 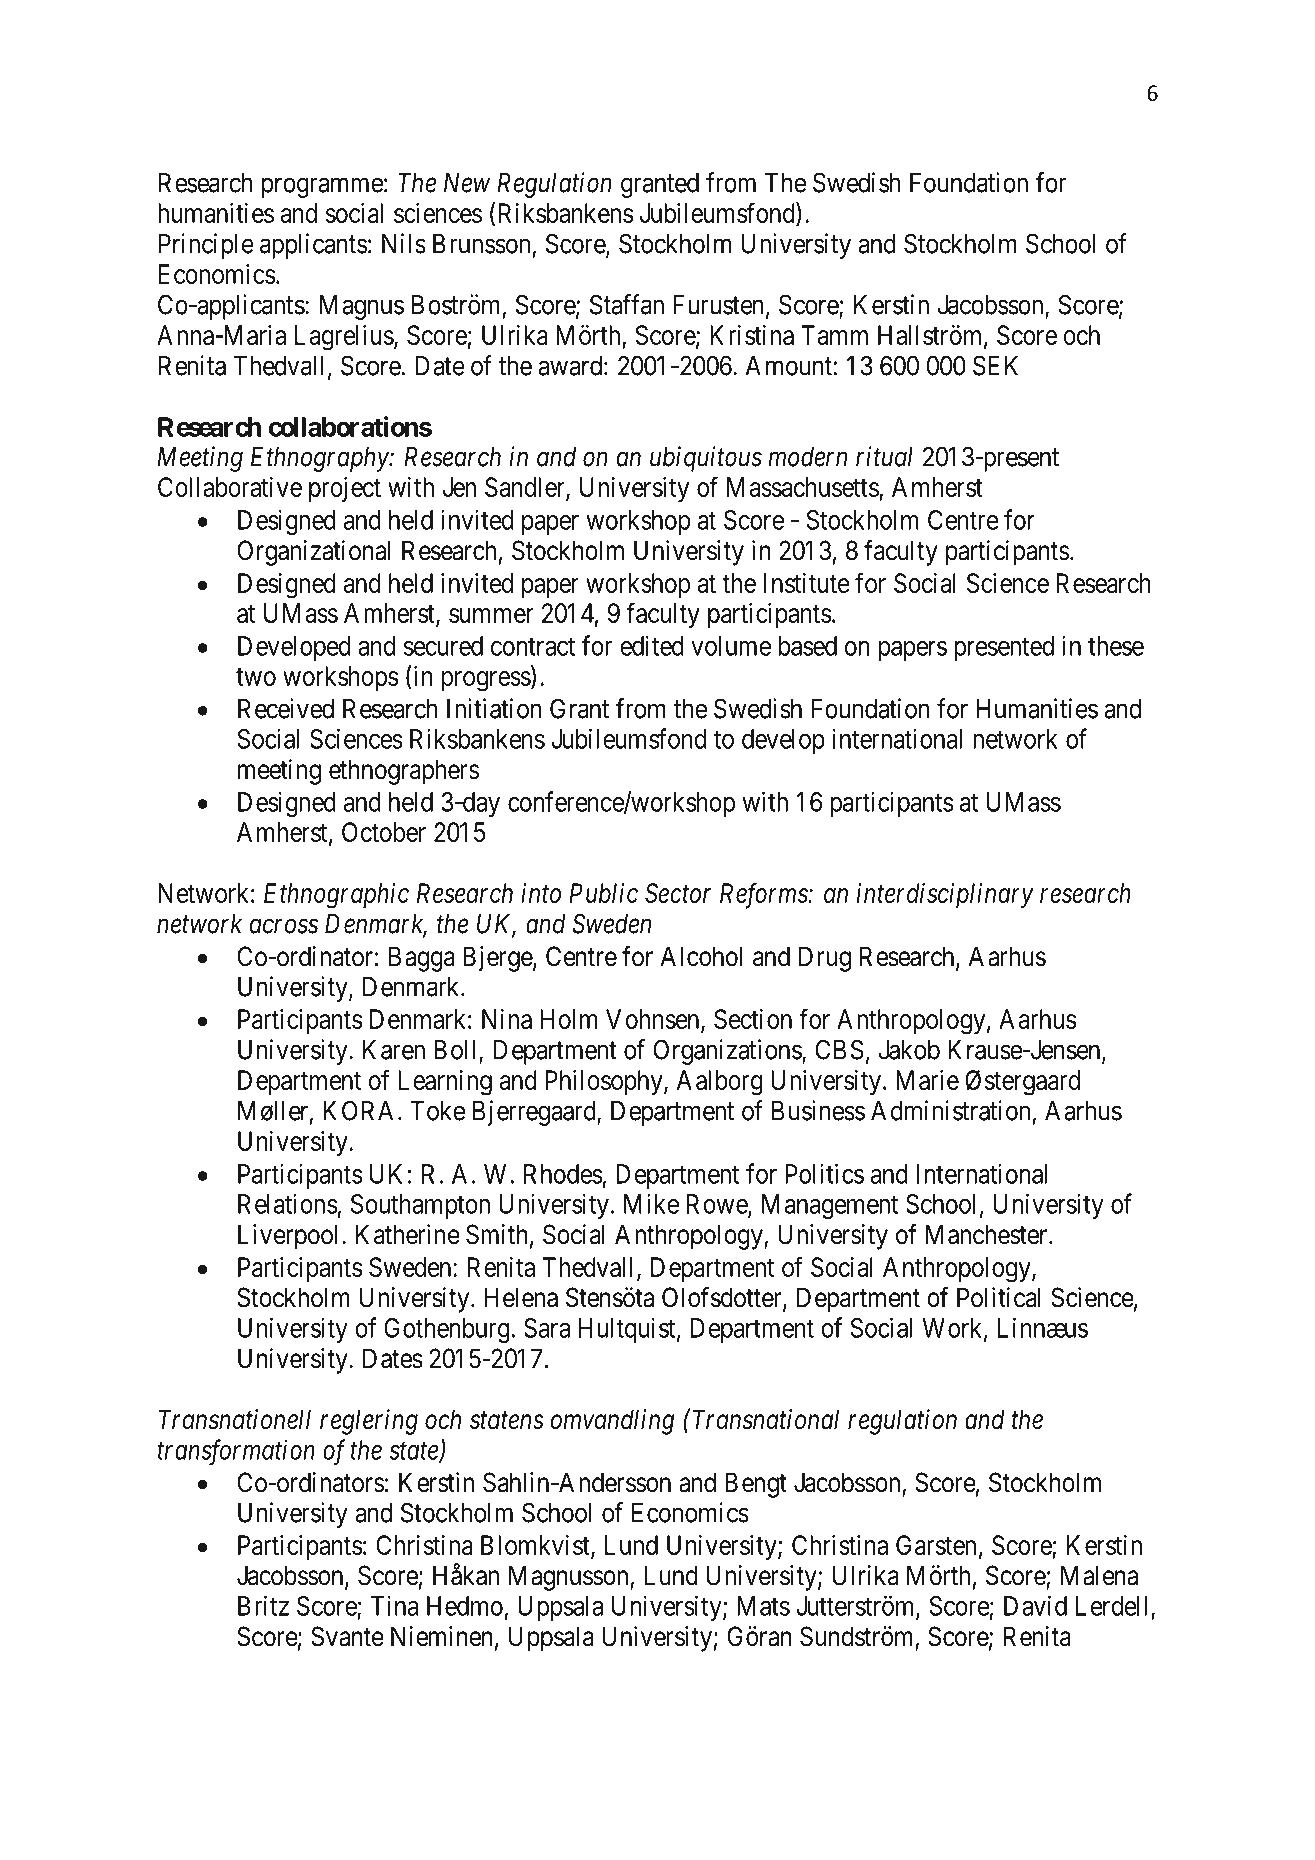 I want to click on Staffan, so click(x=627, y=304).
